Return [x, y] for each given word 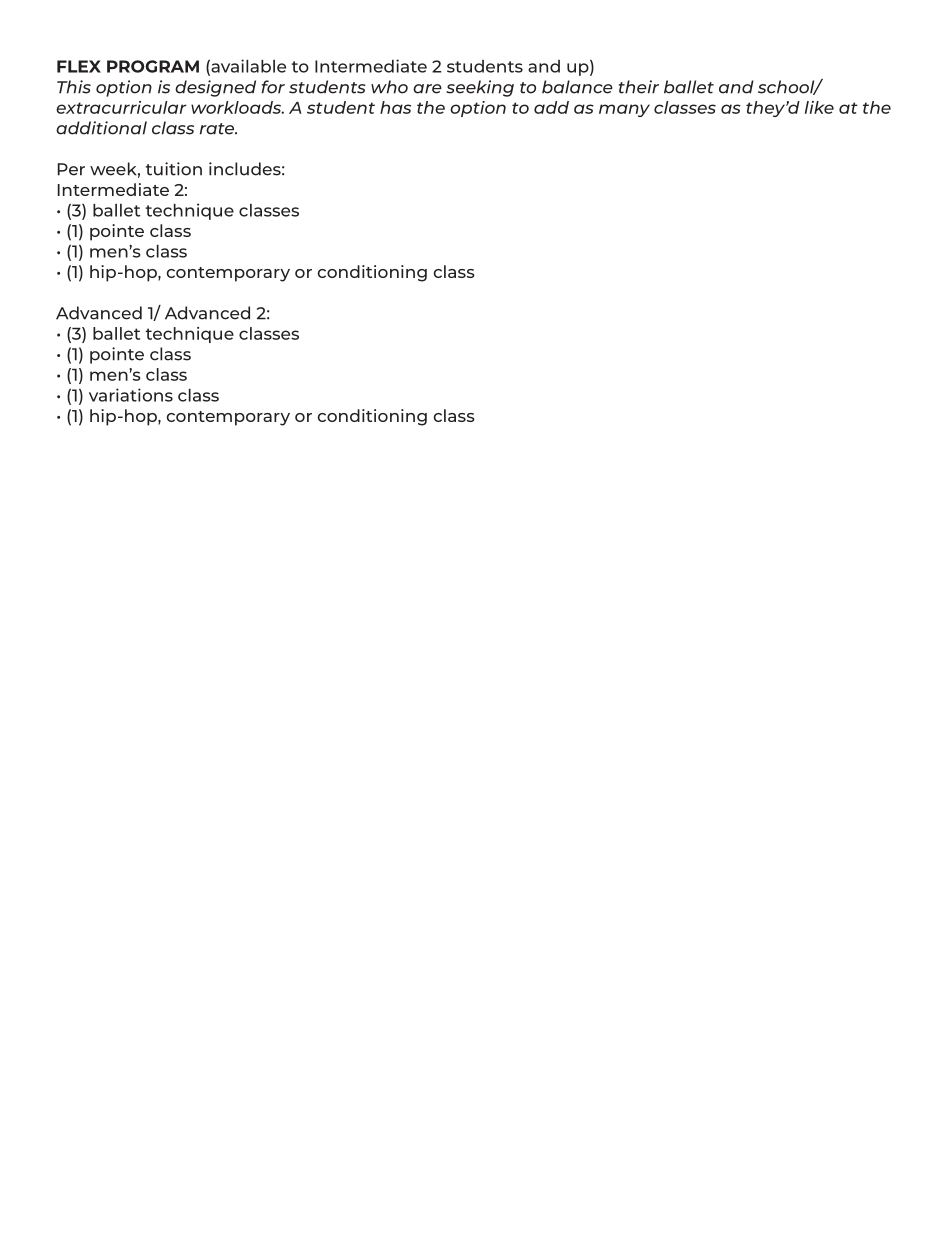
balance [577, 87]
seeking [480, 88]
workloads [237, 107]
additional [101, 128]
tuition [174, 169]
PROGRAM [153, 66]
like [819, 107]
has [395, 107]
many [624, 110]
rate [218, 129]
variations [131, 395]
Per [71, 169]
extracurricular [121, 107]
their [639, 87]
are [427, 89]
